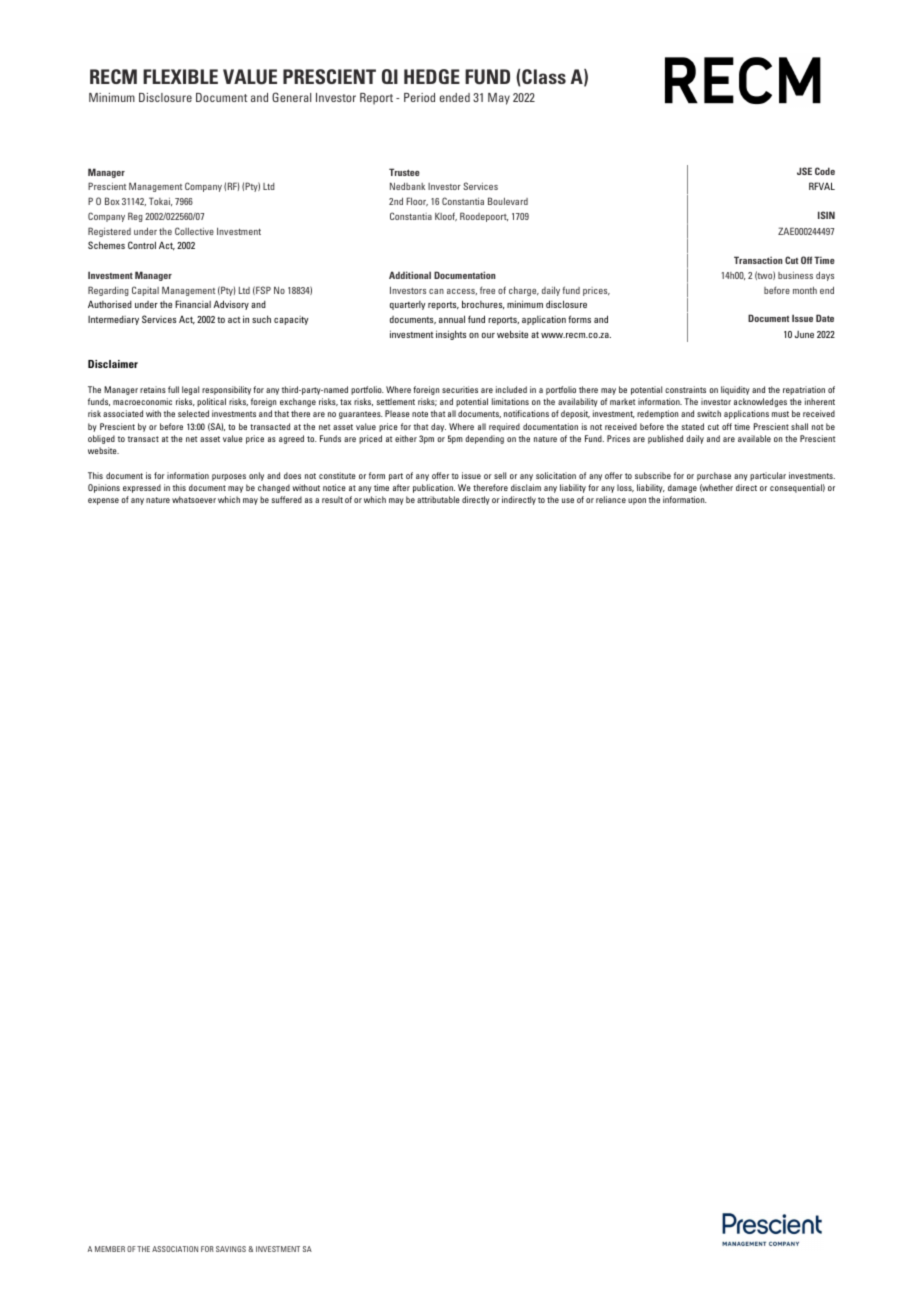 This screenshot has width=924, height=1308. Describe the element at coordinates (455, 97) in the screenshot. I see `ended` at that location.
